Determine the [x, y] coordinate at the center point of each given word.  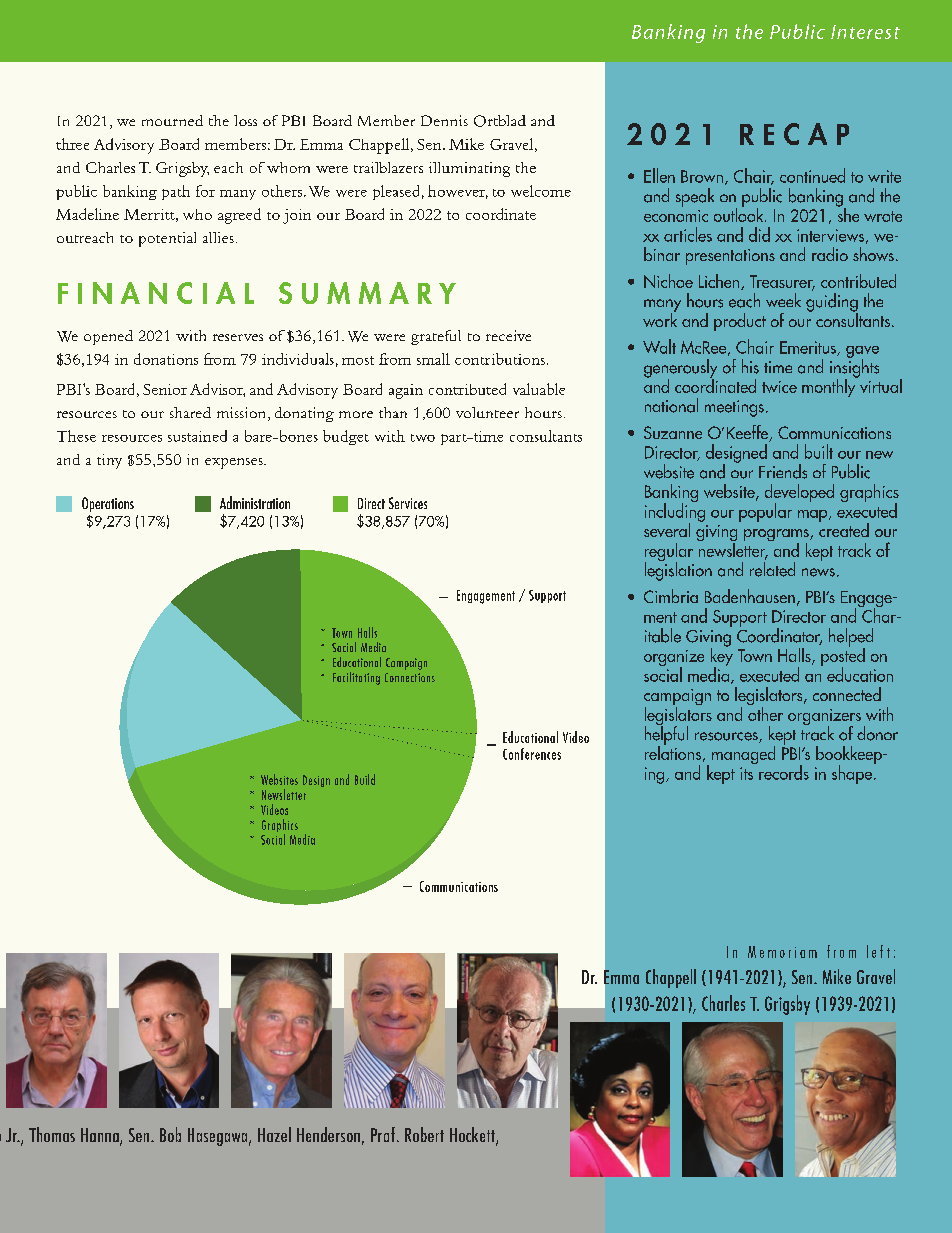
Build [365, 779]
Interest [865, 32]
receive [508, 335]
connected [847, 694]
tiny [109, 461]
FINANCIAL [156, 293]
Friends [783, 471]
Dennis [444, 120]
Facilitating [356, 678]
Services [408, 503]
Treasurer [782, 282]
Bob [170, 1134]
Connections [410, 677]
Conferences [532, 754]
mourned [172, 120]
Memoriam [782, 952]
